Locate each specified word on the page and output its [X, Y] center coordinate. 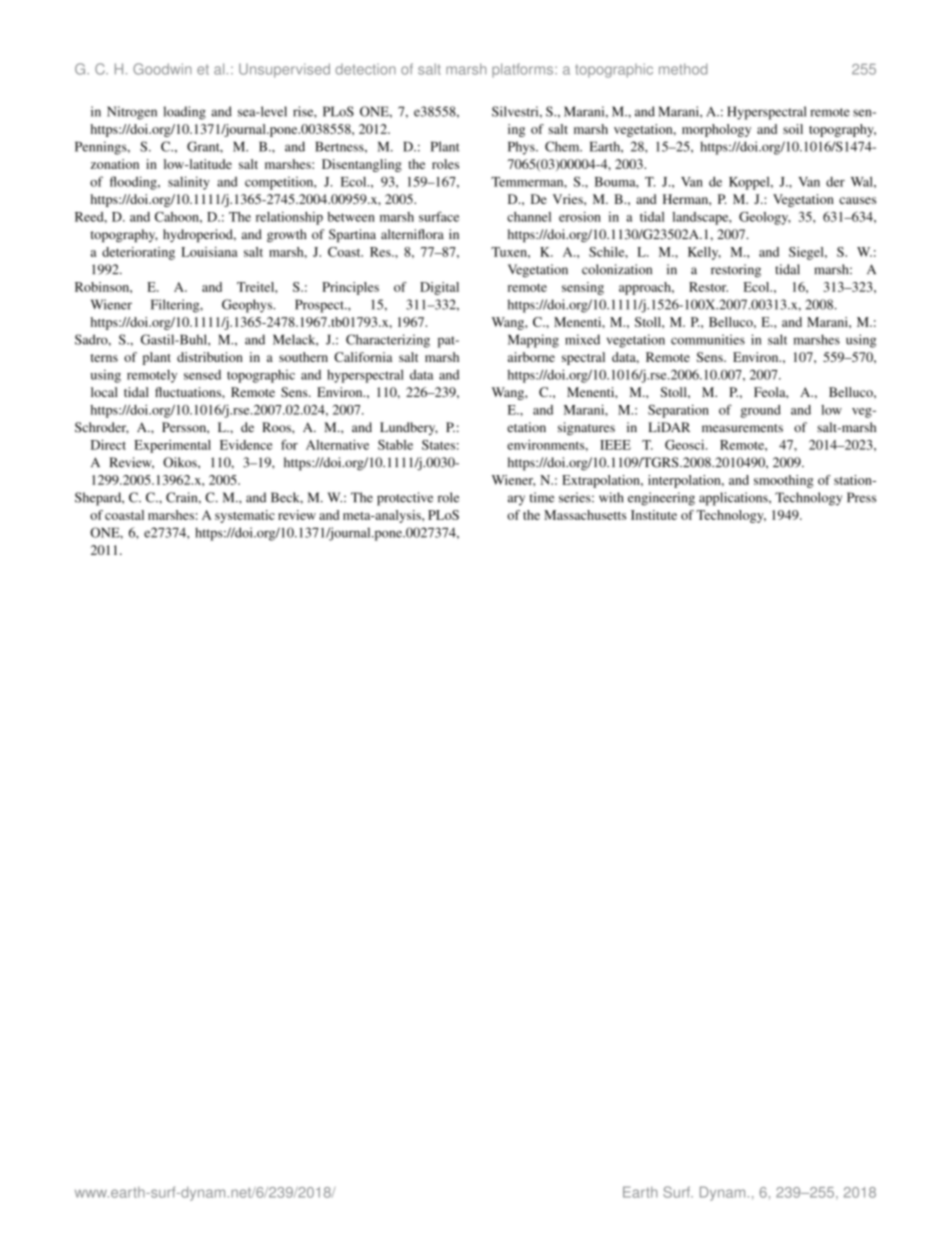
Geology [765, 218]
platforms [524, 70]
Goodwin [162, 69]
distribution [210, 357]
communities [708, 339]
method [683, 69]
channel [529, 217]
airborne [531, 357]
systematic [245, 516]
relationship [289, 218]
